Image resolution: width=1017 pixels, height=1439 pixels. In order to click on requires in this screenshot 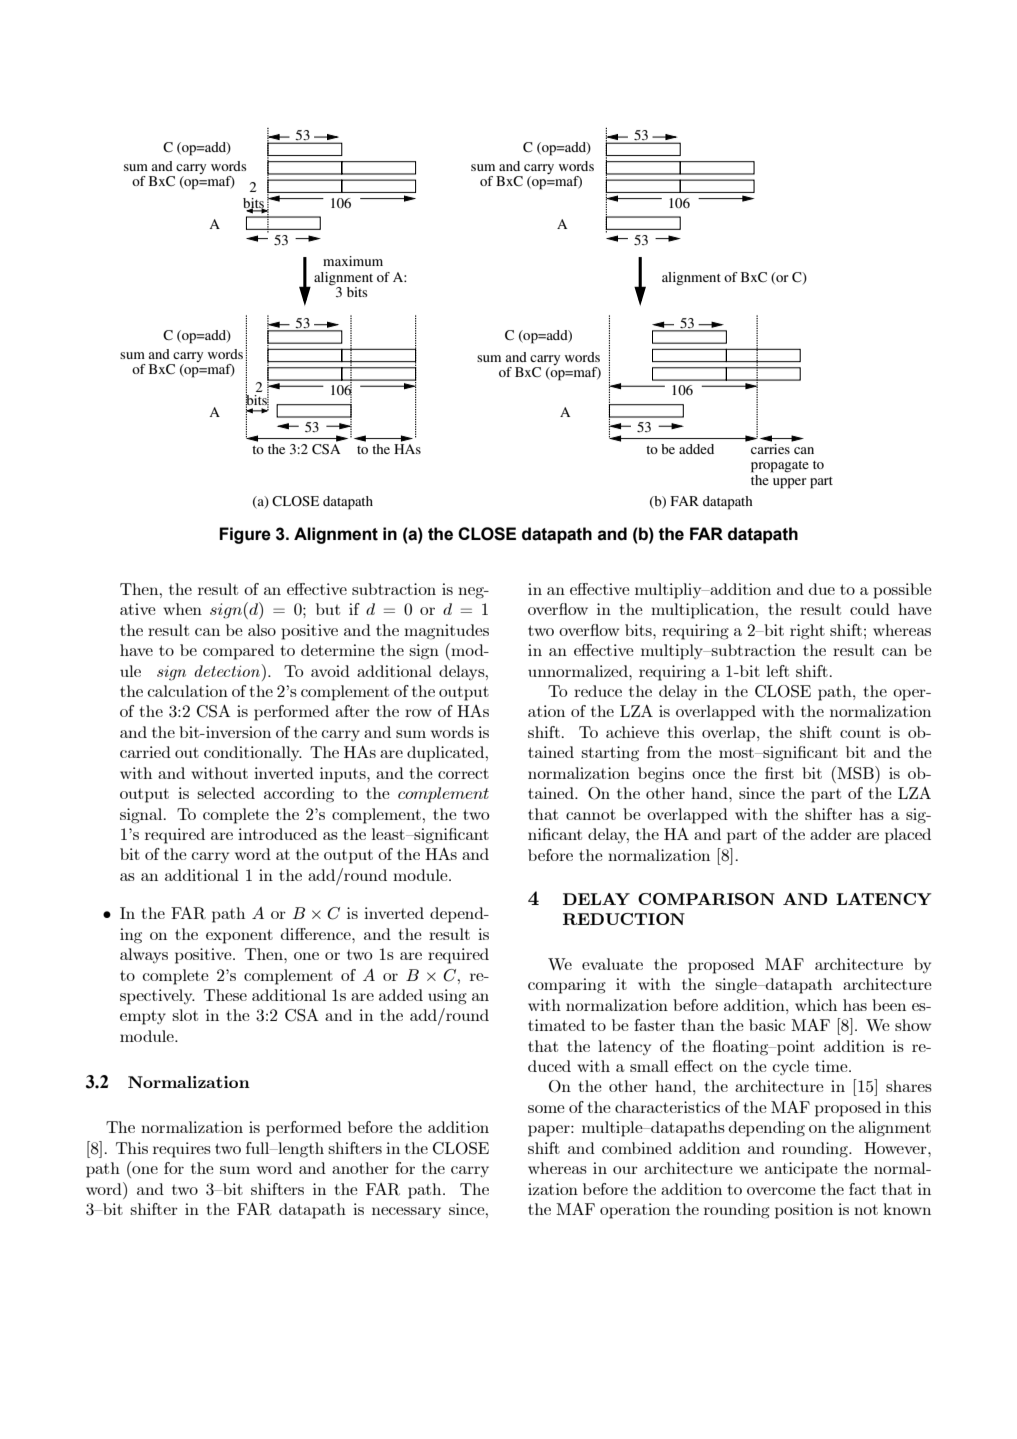, I will do `click(182, 1150)`.
